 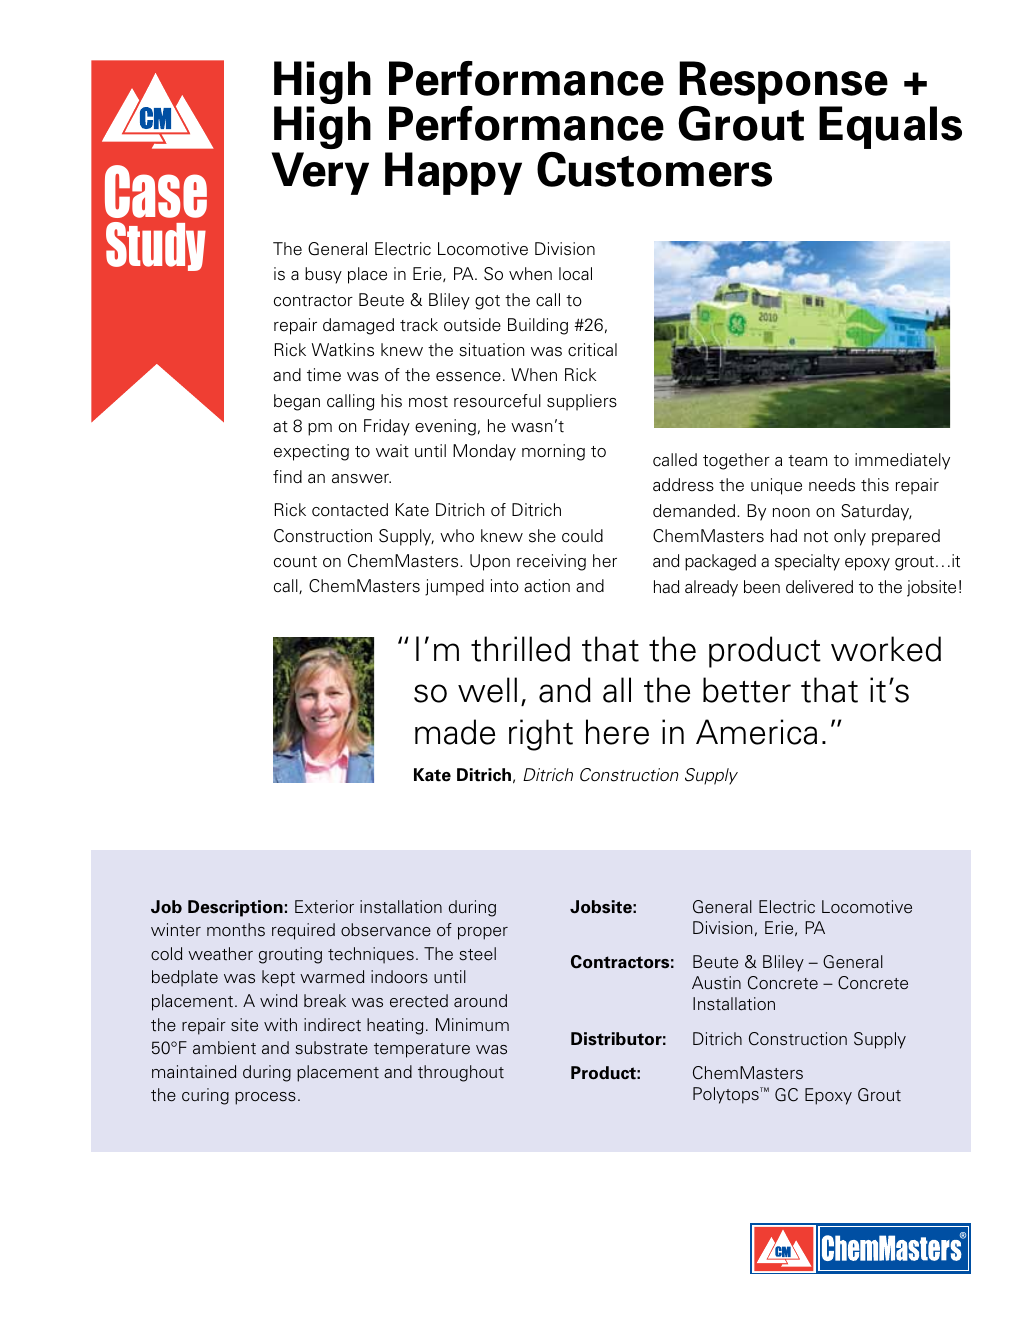 What do you see at coordinates (324, 375) in the screenshot?
I see `time` at bounding box center [324, 375].
